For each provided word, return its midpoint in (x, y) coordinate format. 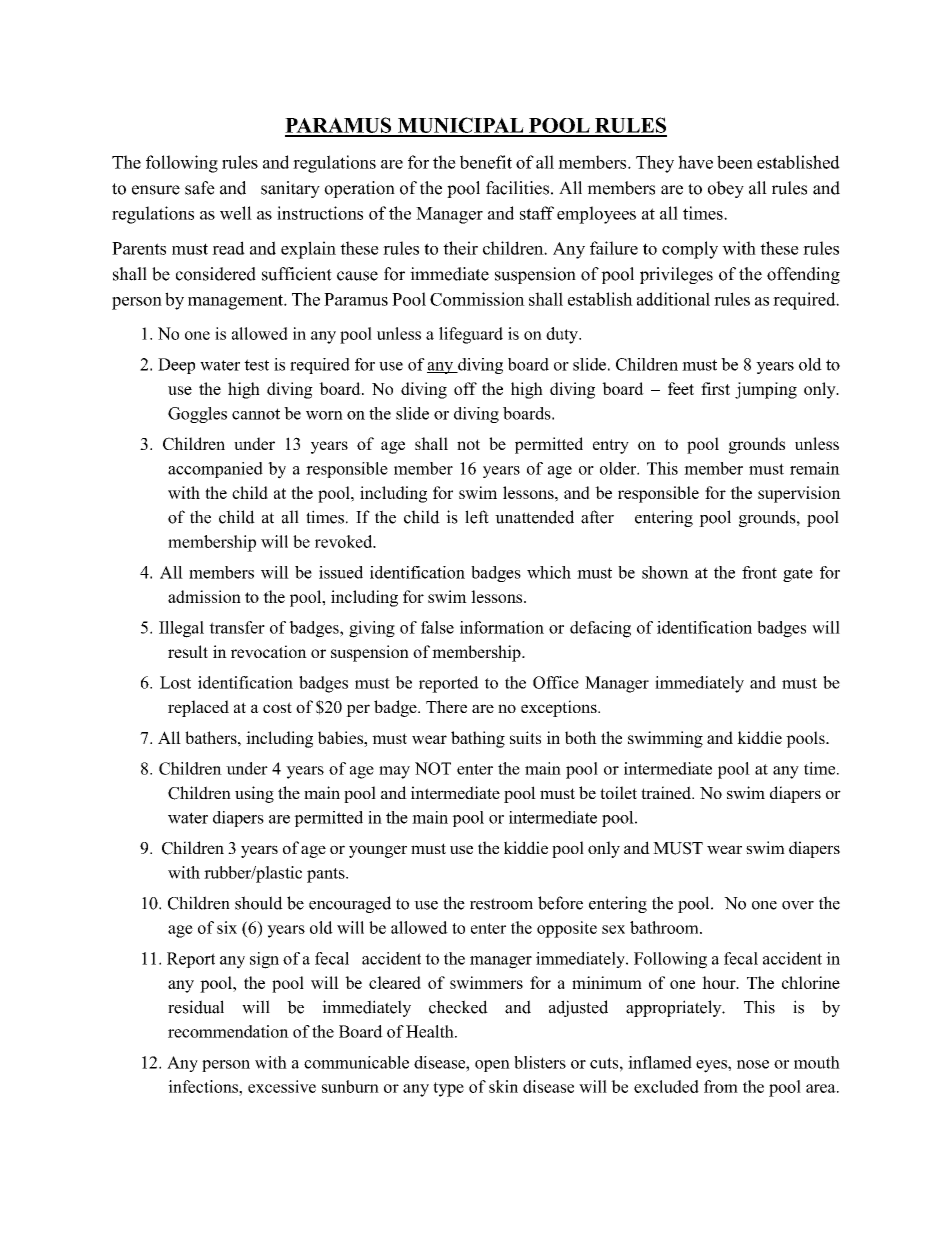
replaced (198, 708)
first (715, 388)
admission (204, 596)
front (759, 572)
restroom (501, 904)
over (798, 905)
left (477, 517)
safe (200, 188)
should (259, 903)
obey (726, 189)
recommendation (228, 1031)
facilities (517, 188)
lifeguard (471, 335)
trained (667, 792)
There (446, 706)
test (256, 365)
